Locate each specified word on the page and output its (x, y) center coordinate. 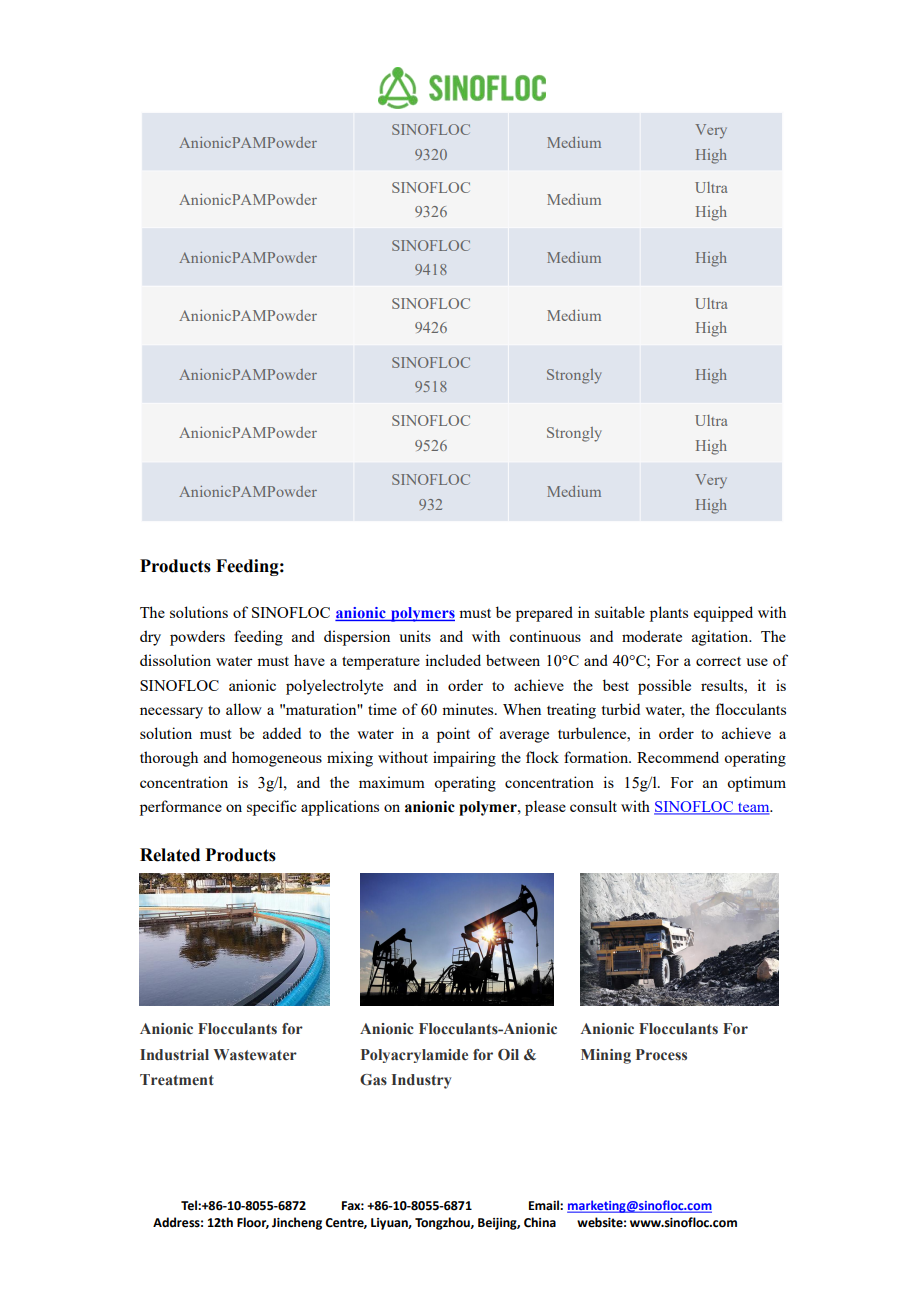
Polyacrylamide (414, 1056)
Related (170, 855)
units (415, 636)
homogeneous (277, 759)
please (545, 808)
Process (661, 1055)
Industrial (174, 1054)
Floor (253, 1223)
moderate (652, 636)
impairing (464, 759)
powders (197, 638)
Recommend (678, 757)
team (754, 808)
